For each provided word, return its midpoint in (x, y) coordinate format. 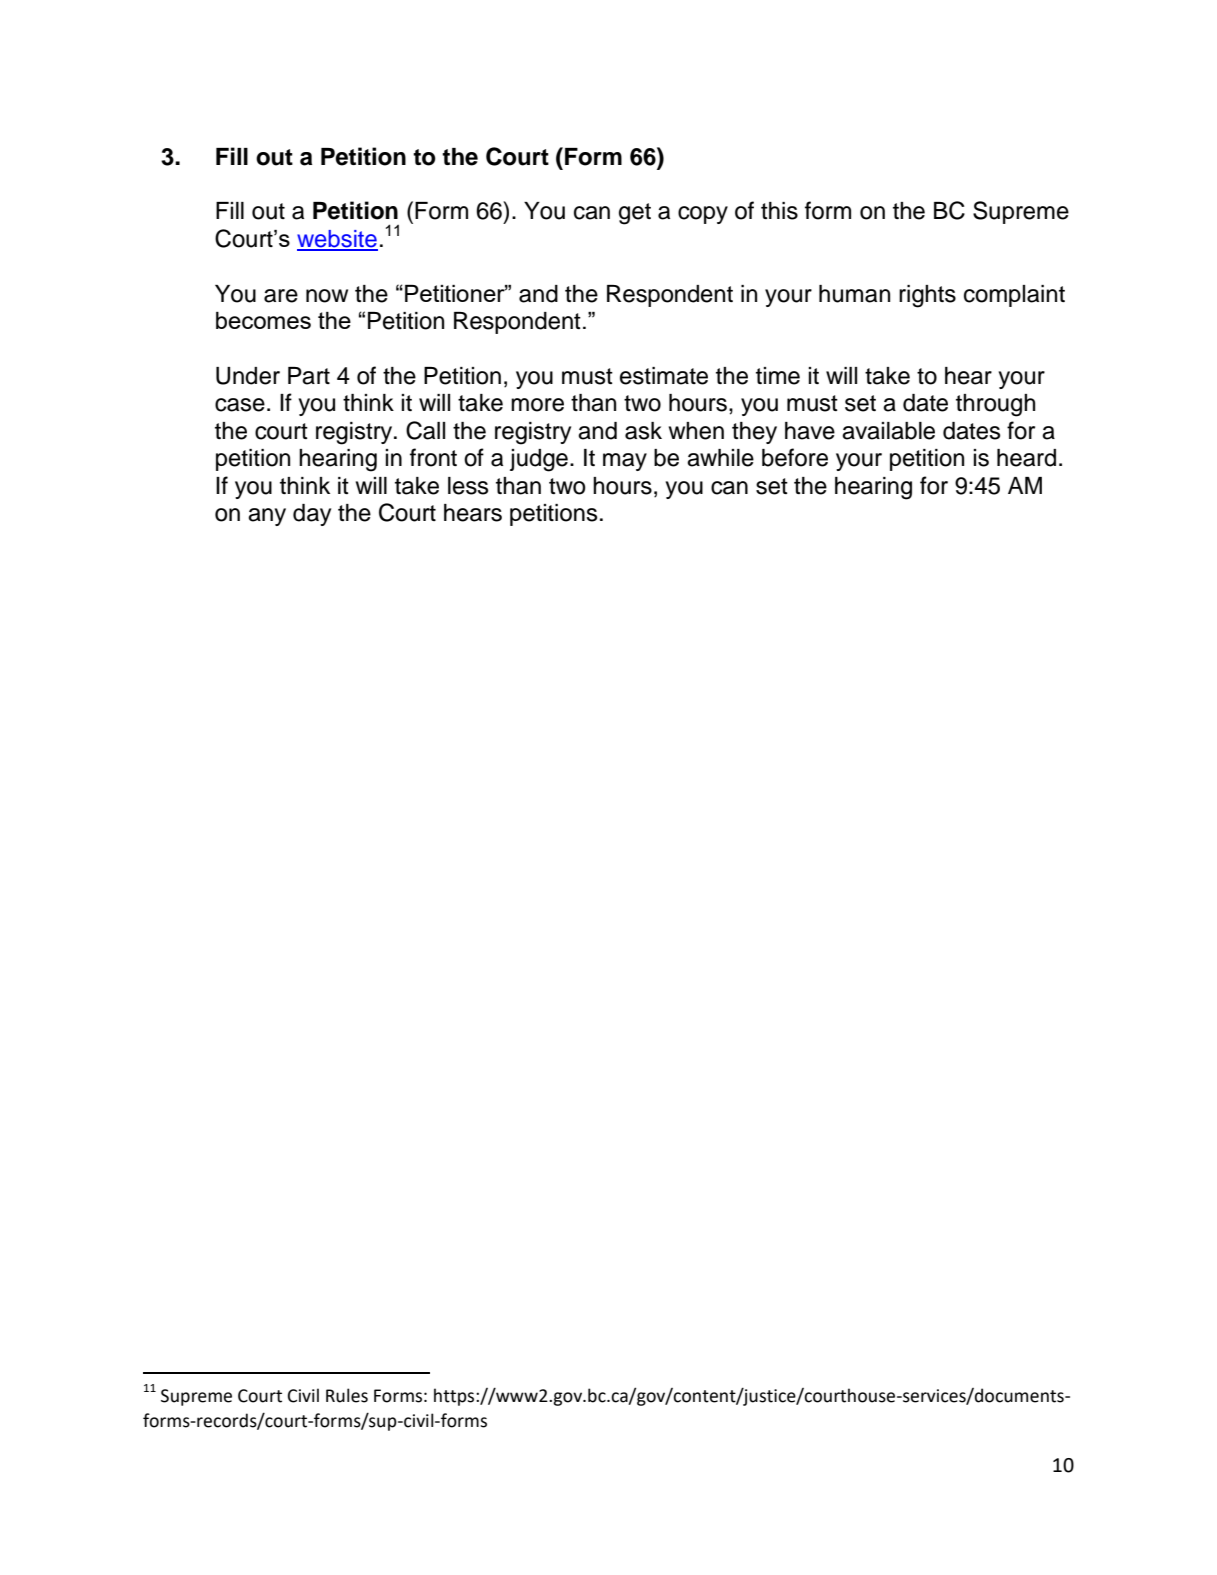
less (468, 486)
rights (927, 296)
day (312, 515)
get (635, 214)
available (888, 431)
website (337, 240)
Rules (347, 1395)
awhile (720, 458)
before (795, 457)
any (267, 517)
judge (539, 460)
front (433, 457)
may (625, 462)
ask (643, 431)
